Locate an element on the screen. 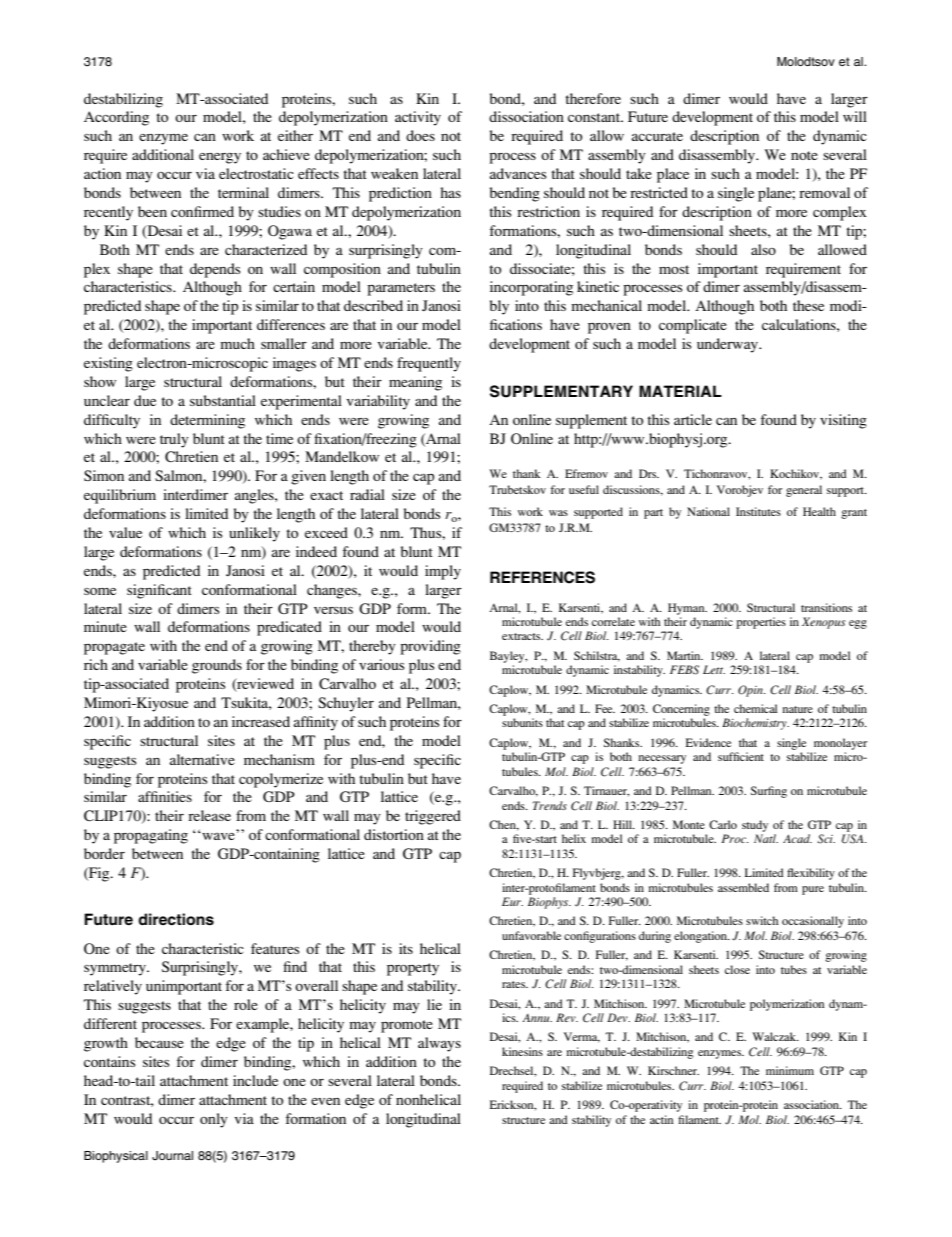  significant is located at coordinates (159, 591).
